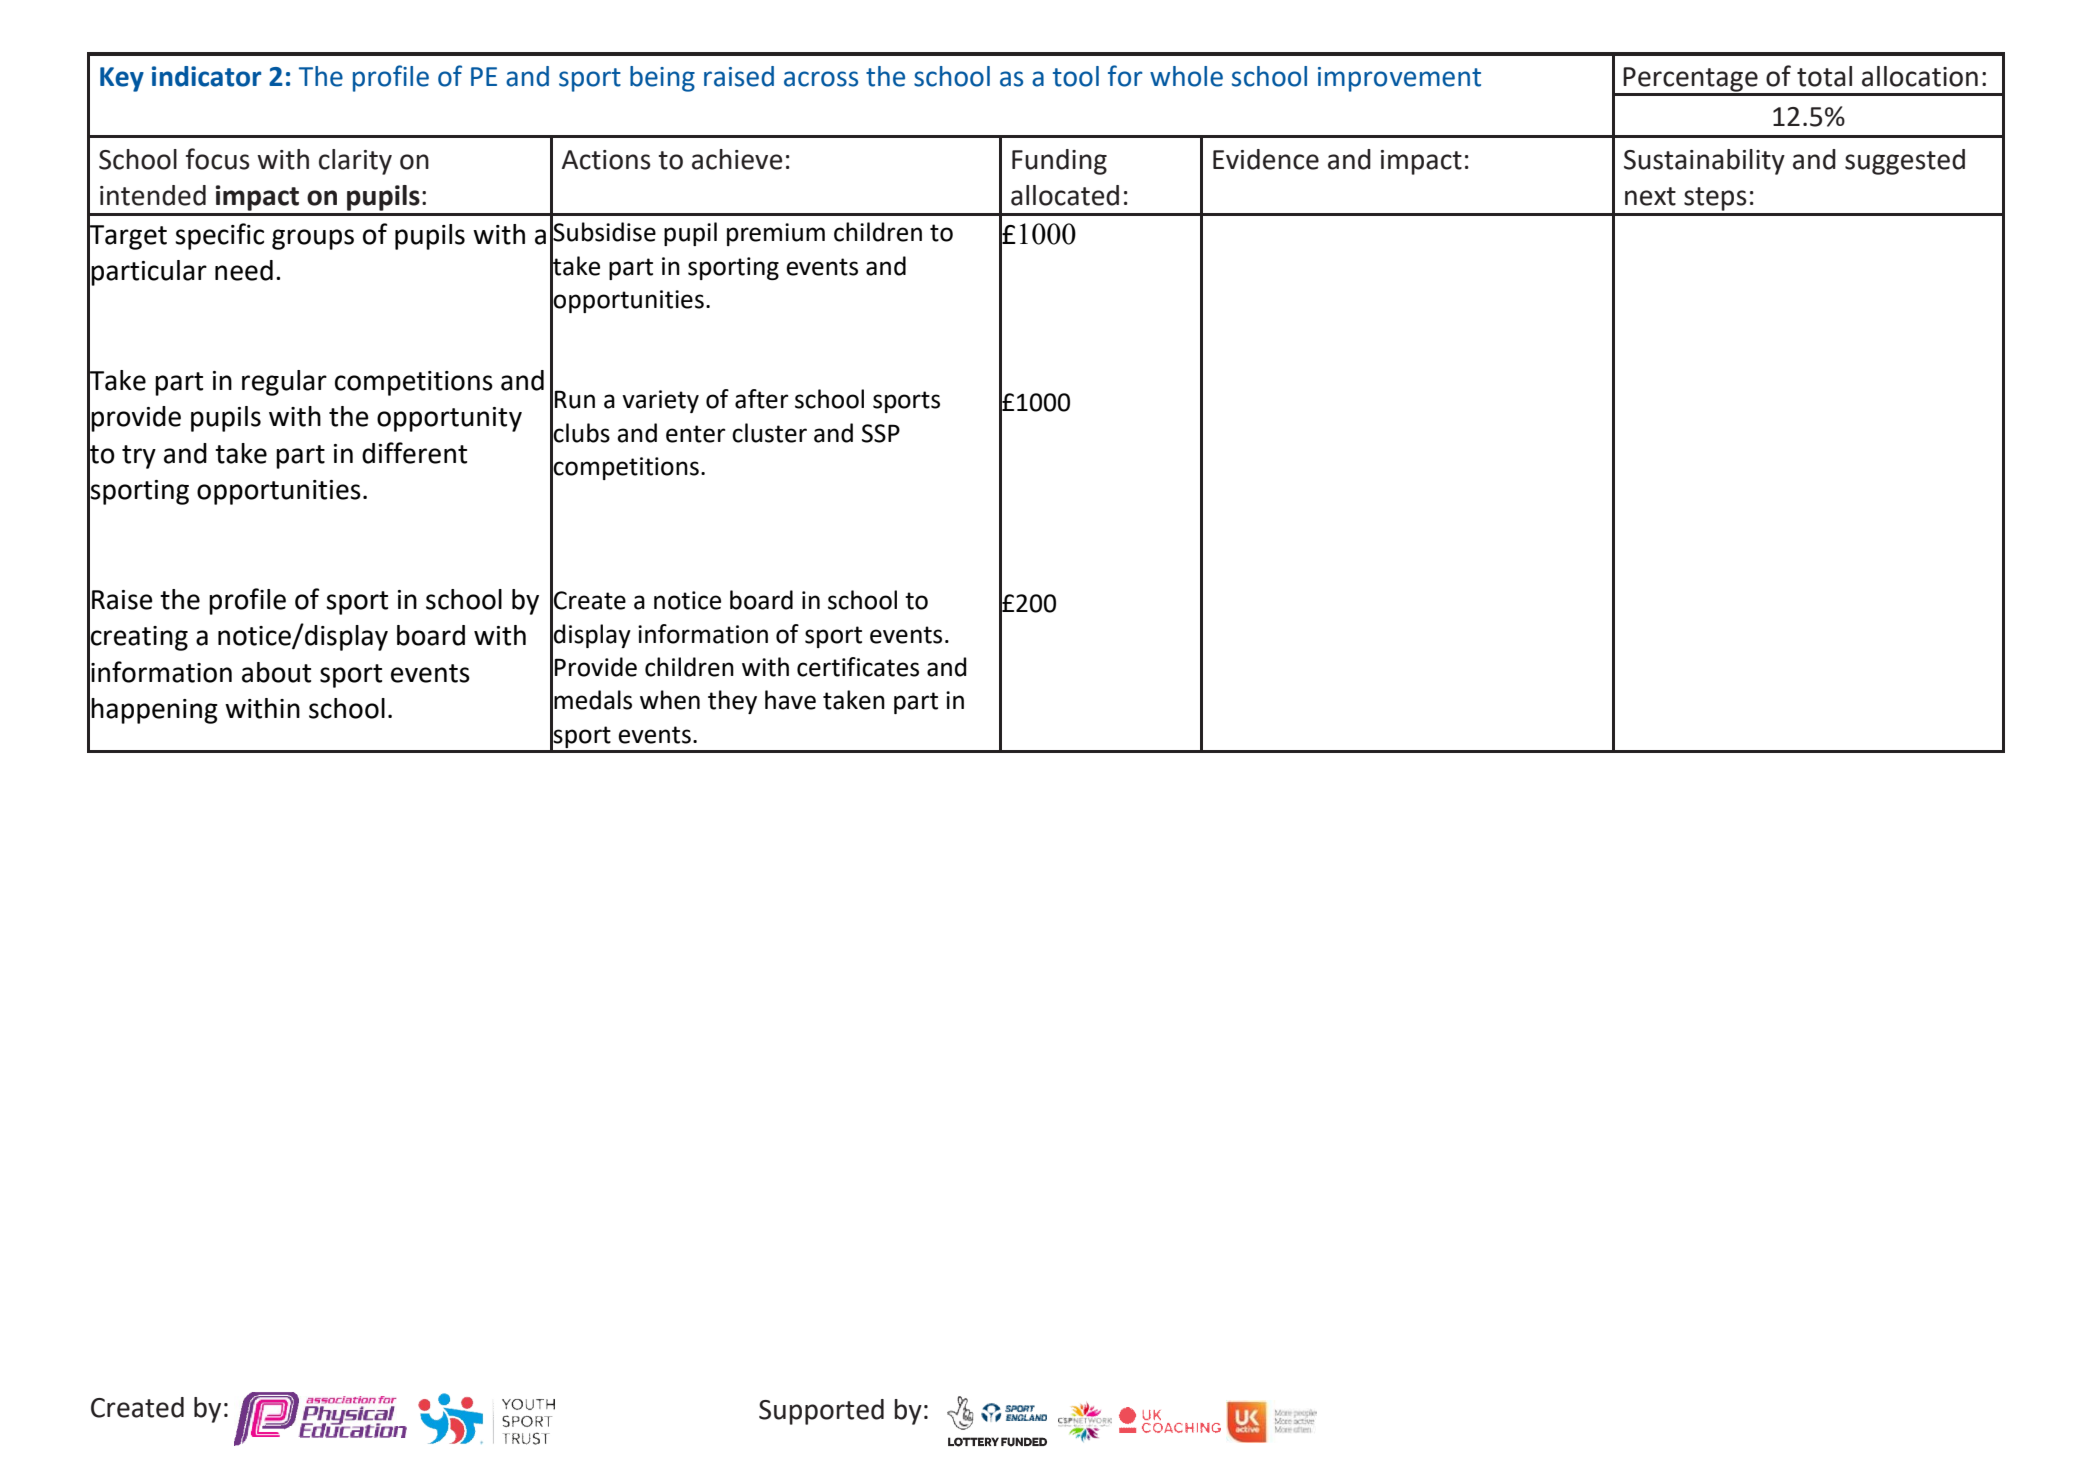  Describe the element at coordinates (790, 700) in the page. I see `have` at that location.
